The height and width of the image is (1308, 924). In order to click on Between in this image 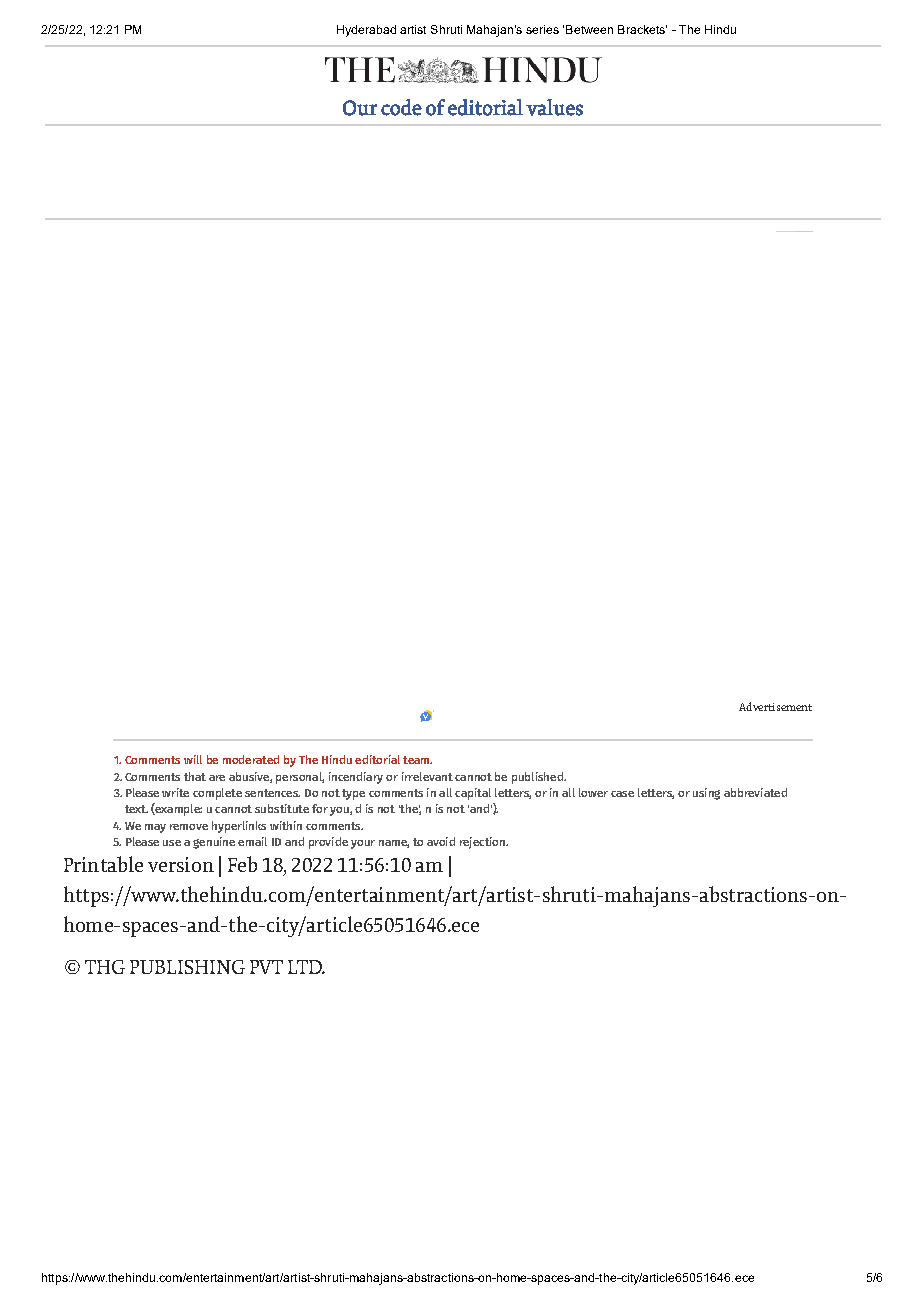, I will do `click(589, 29)`.
